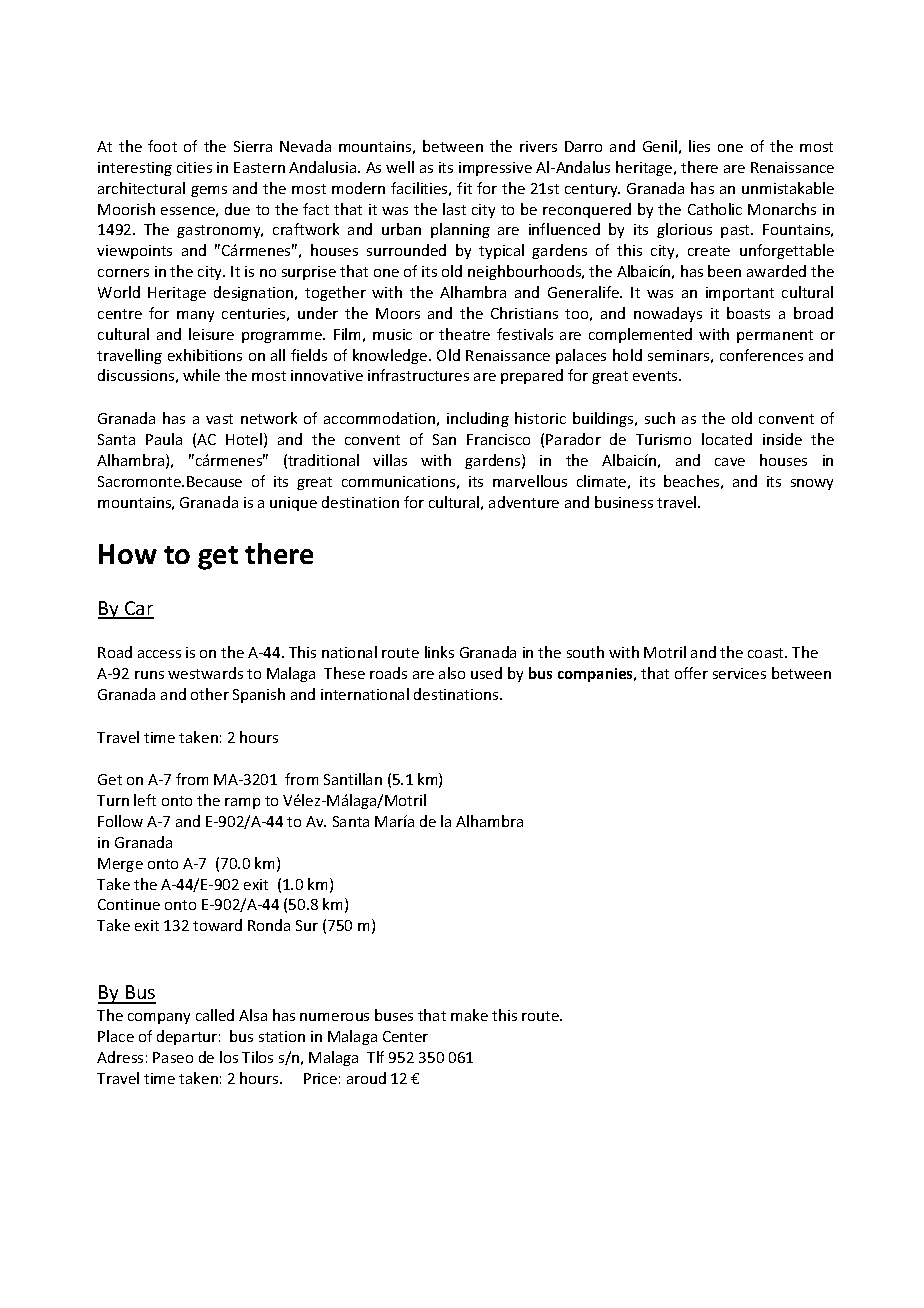 The width and height of the page is (924, 1308). I want to click on also, so click(452, 673).
